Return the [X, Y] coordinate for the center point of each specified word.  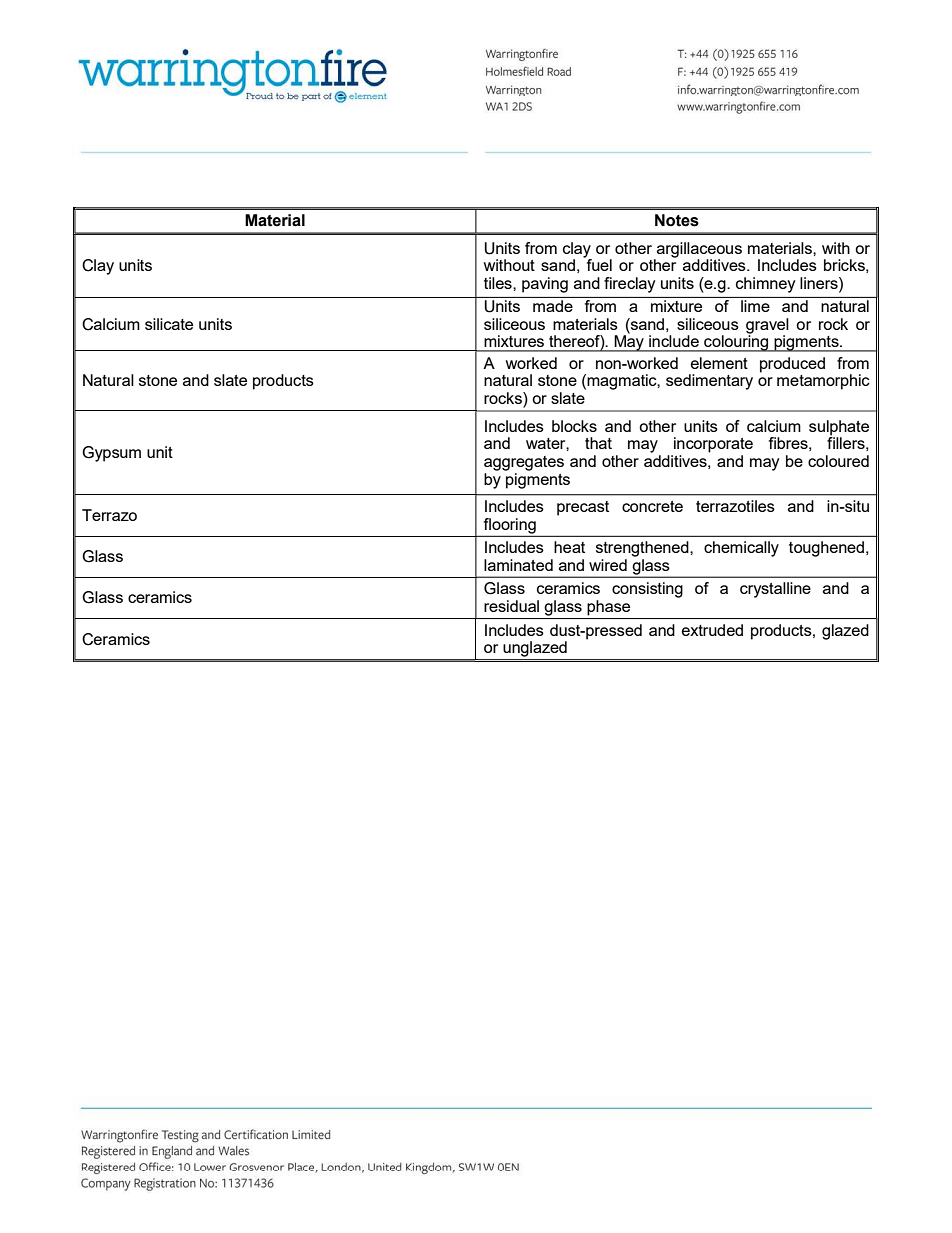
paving [545, 285]
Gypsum [111, 454]
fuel [598, 264]
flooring [510, 526]
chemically [741, 549]
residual [511, 606]
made [553, 306]
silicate [169, 324]
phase [608, 608]
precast [583, 508]
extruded [712, 630]
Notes [677, 220]
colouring [736, 342]
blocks [574, 426]
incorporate [713, 445]
